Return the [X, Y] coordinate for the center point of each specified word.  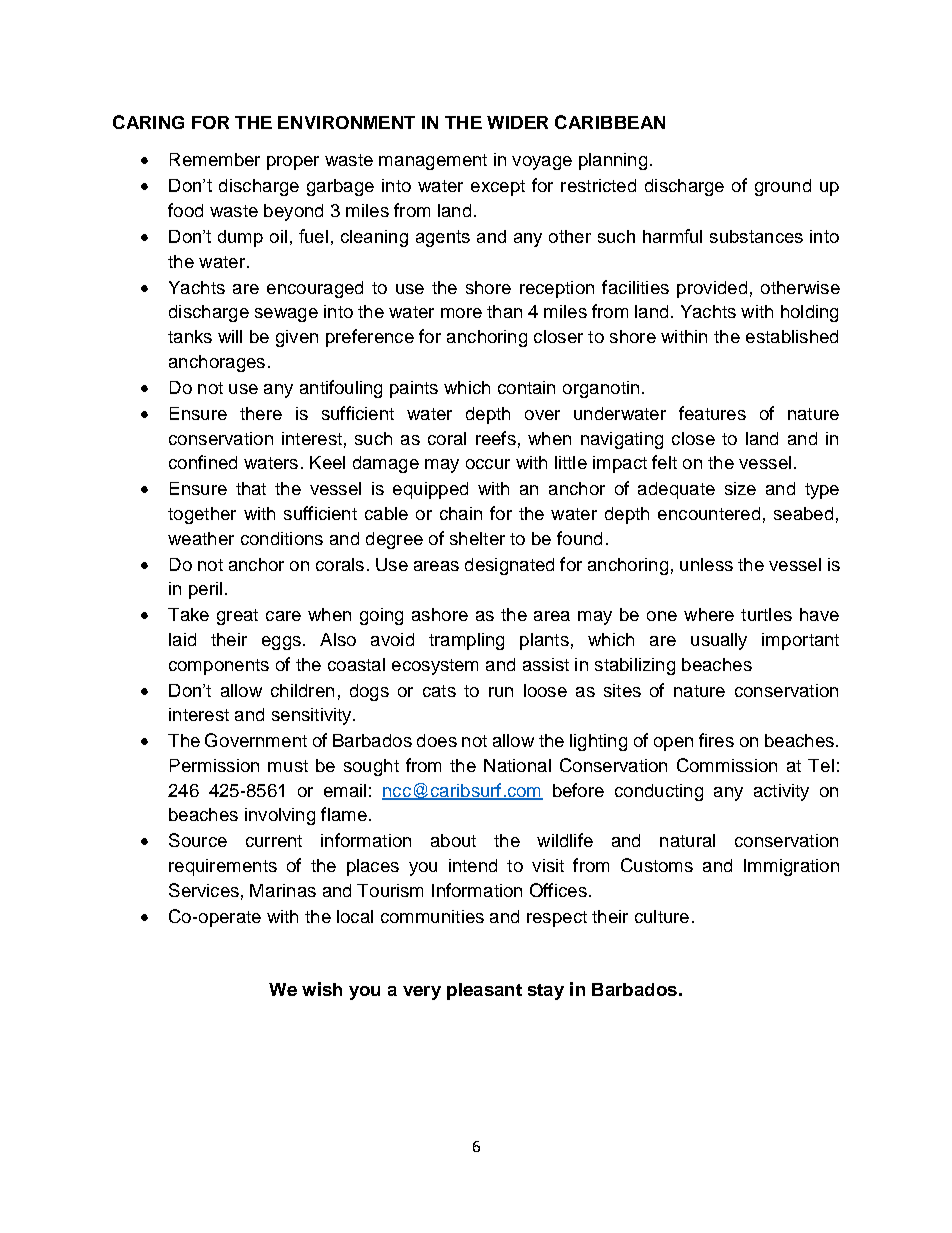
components [219, 667]
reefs [496, 438]
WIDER [517, 122]
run [501, 692]
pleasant [484, 991]
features [712, 413]
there [261, 413]
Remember [215, 159]
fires [716, 740]
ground [783, 187]
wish [322, 989]
